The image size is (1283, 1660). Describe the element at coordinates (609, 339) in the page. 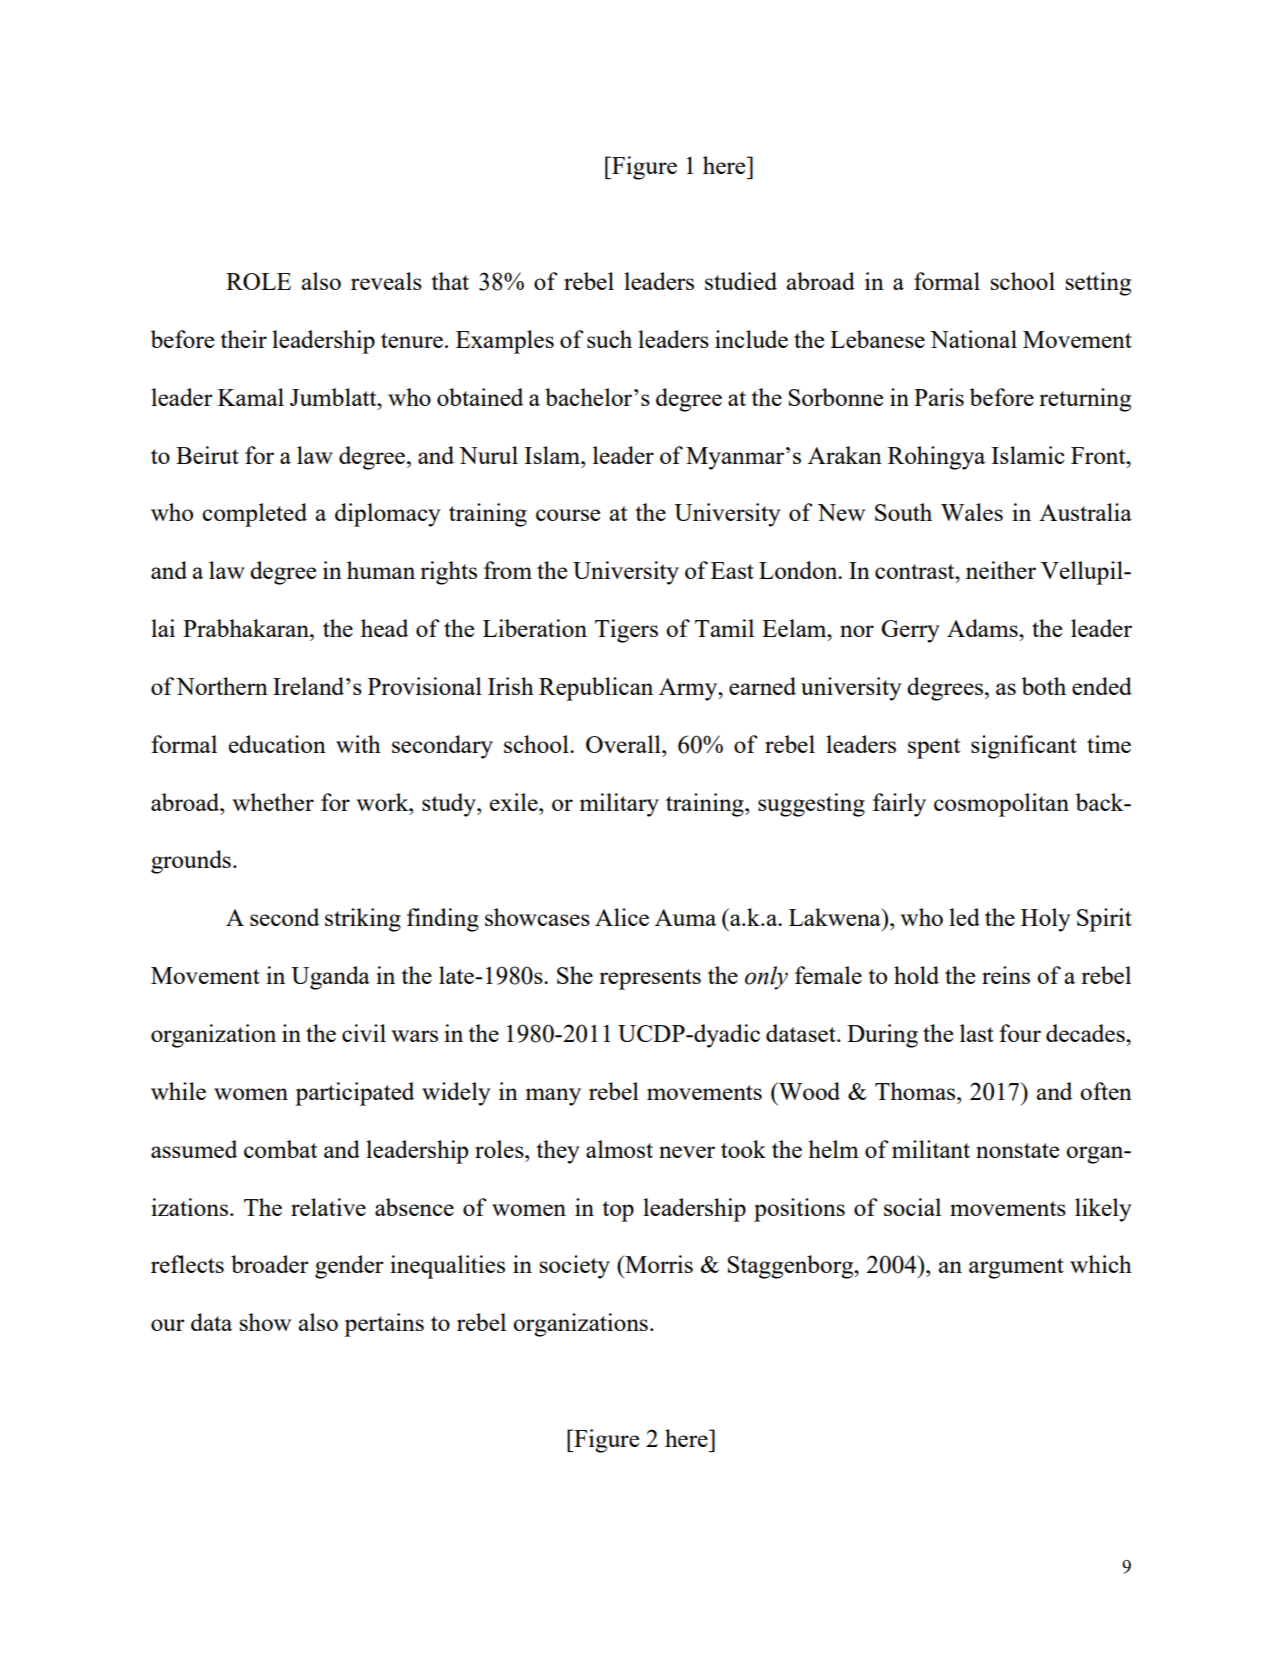

I see `such` at that location.
